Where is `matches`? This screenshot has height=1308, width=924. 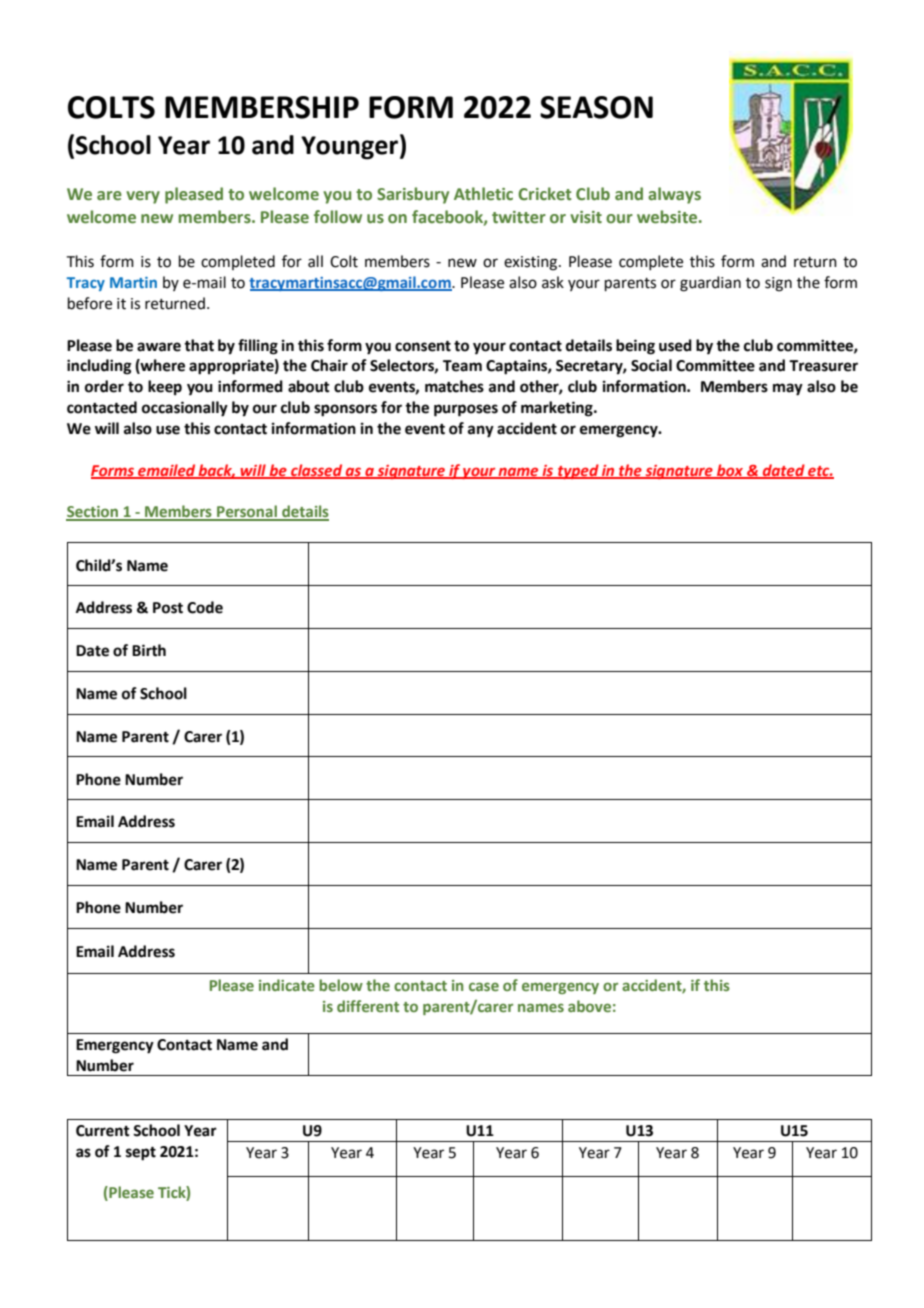 matches is located at coordinates (454, 386).
